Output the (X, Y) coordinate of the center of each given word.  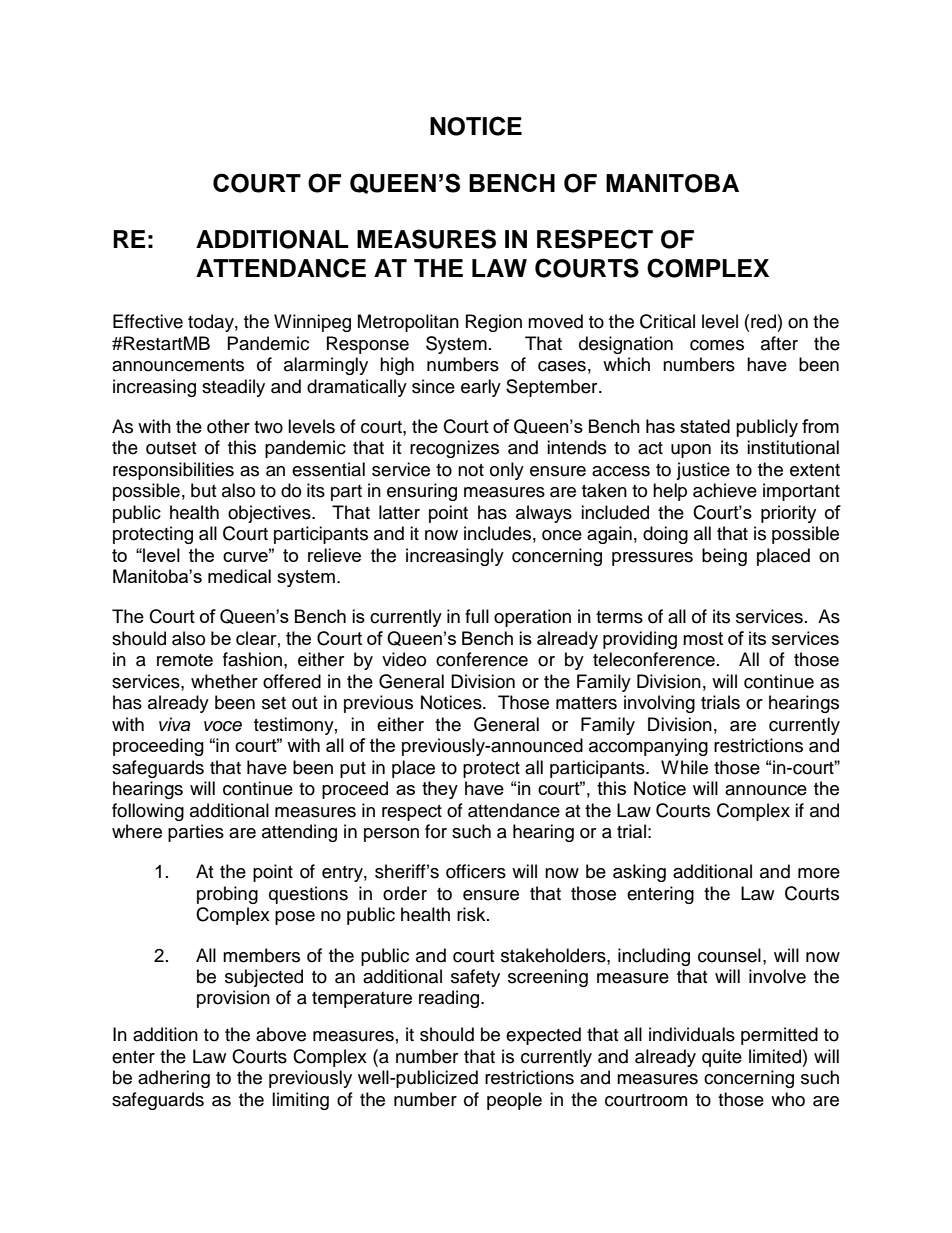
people (514, 1101)
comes (717, 345)
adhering (174, 1079)
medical (239, 576)
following (148, 812)
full (477, 616)
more (819, 873)
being (724, 557)
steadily (233, 388)
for (436, 831)
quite (722, 1058)
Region (494, 323)
